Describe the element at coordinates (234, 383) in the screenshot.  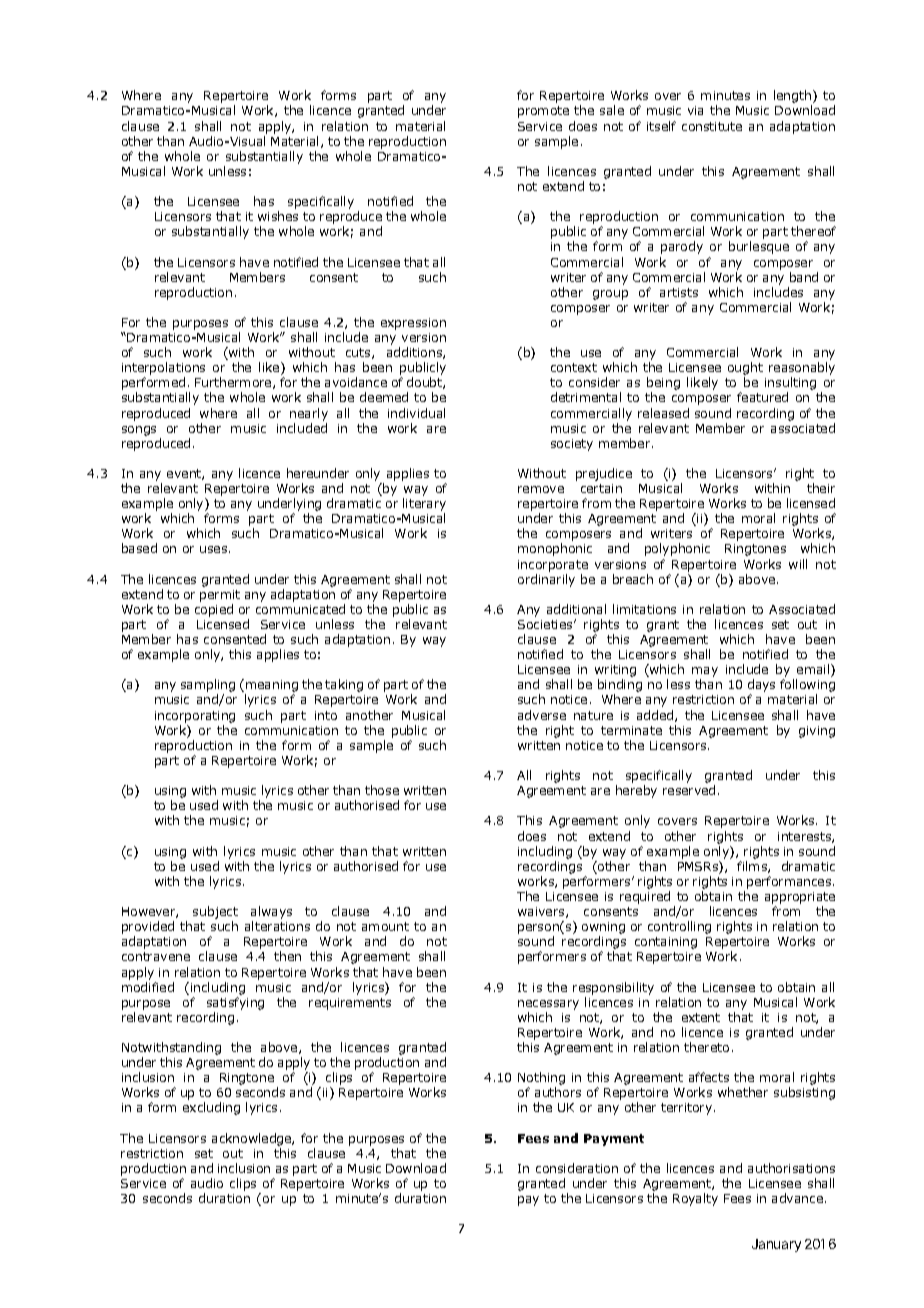
I see `Furthermore` at that location.
